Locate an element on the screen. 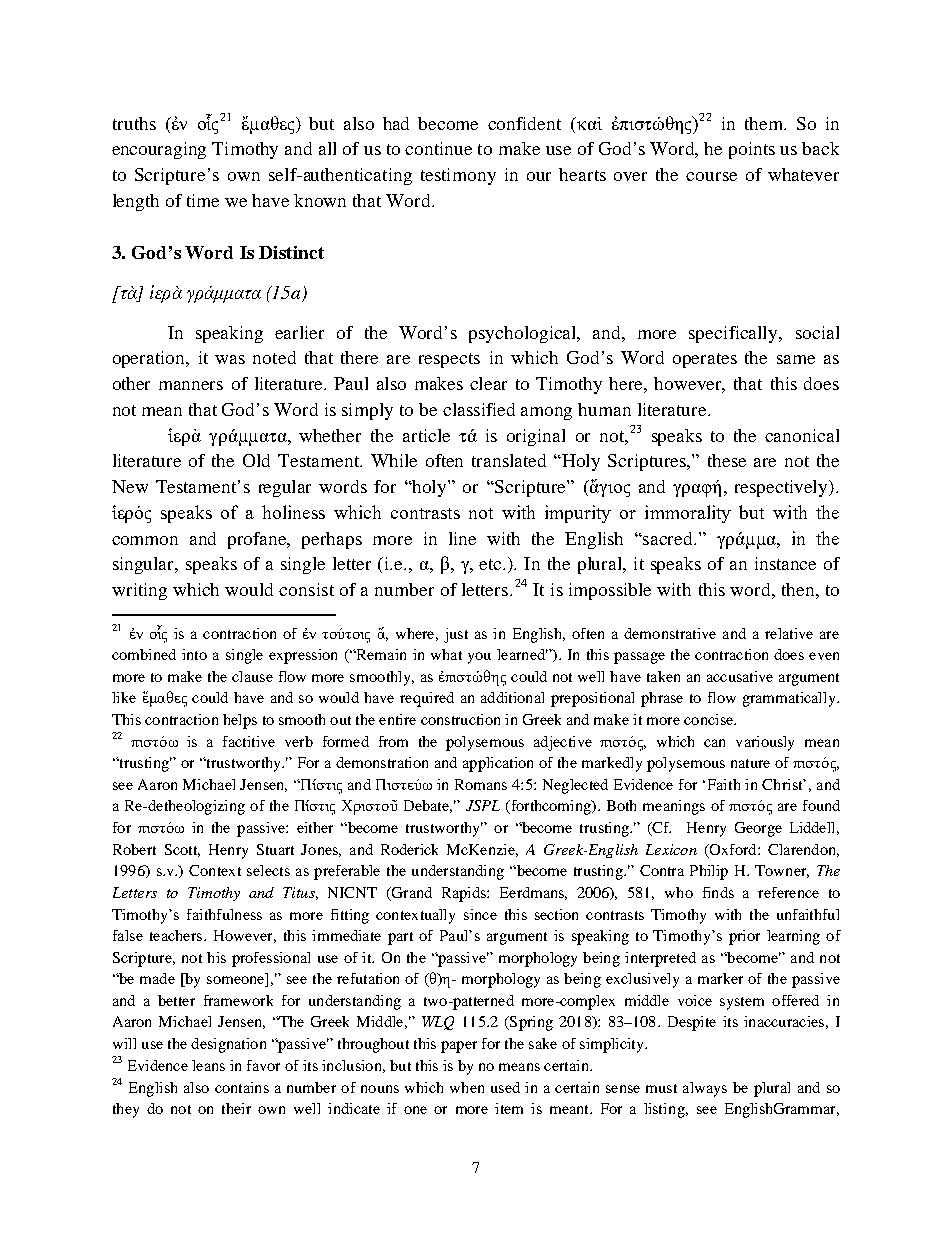 This screenshot has width=952, height=1233. Roderick is located at coordinates (409, 849).
